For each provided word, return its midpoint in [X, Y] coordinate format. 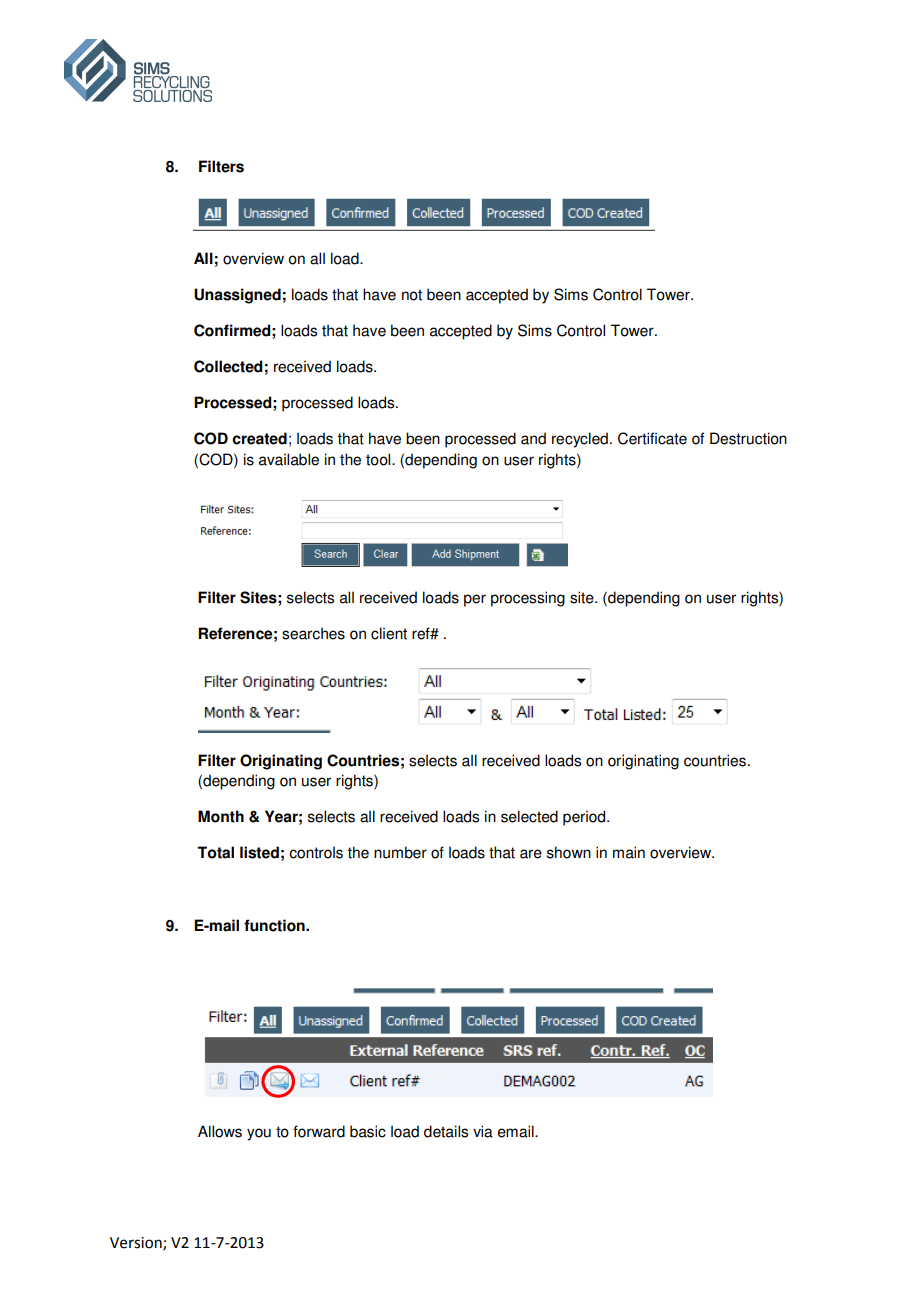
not [412, 295]
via [483, 1131]
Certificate [652, 438]
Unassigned [237, 296]
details [446, 1131]
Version [137, 1244]
